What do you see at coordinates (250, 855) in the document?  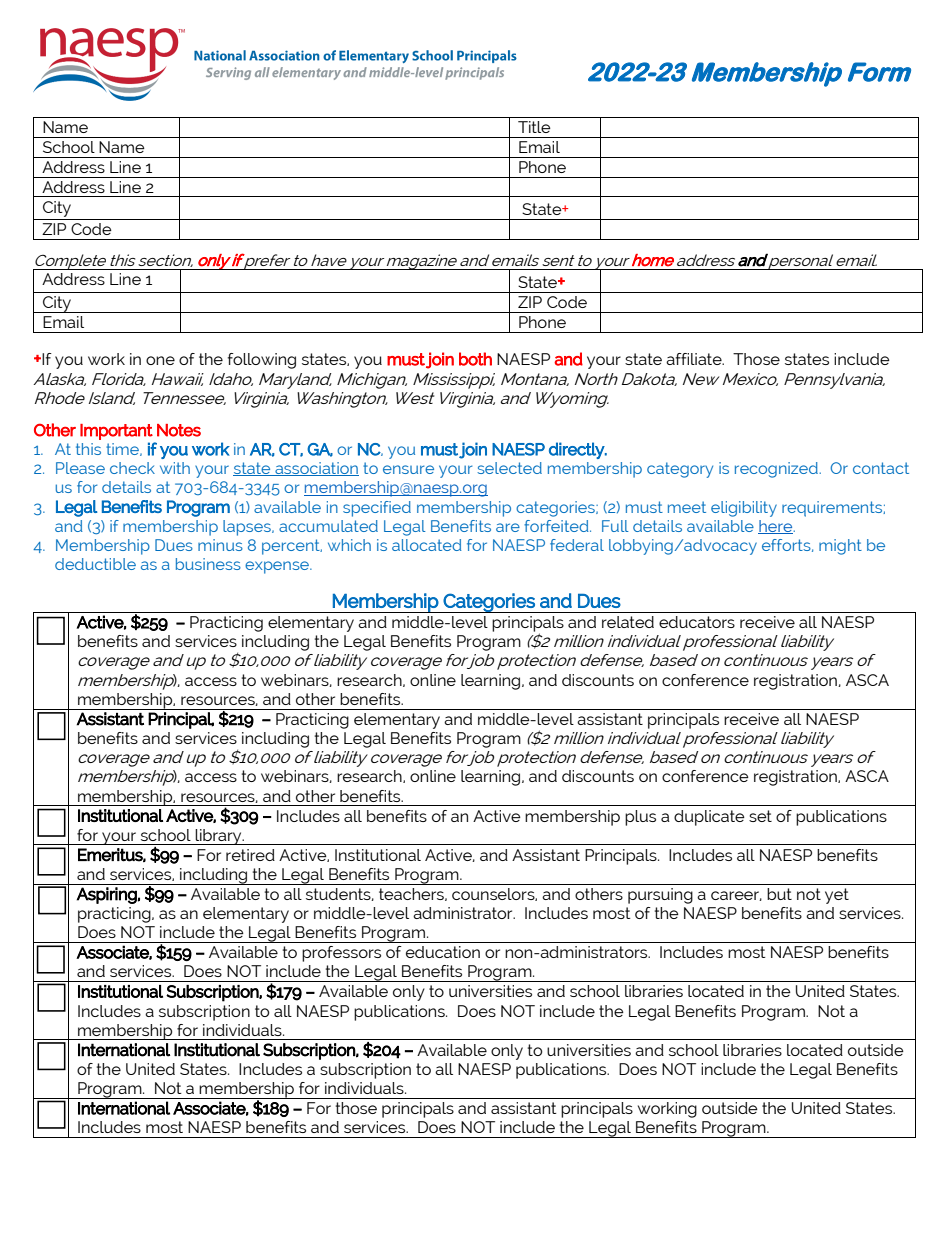 I see `retired` at bounding box center [250, 855].
